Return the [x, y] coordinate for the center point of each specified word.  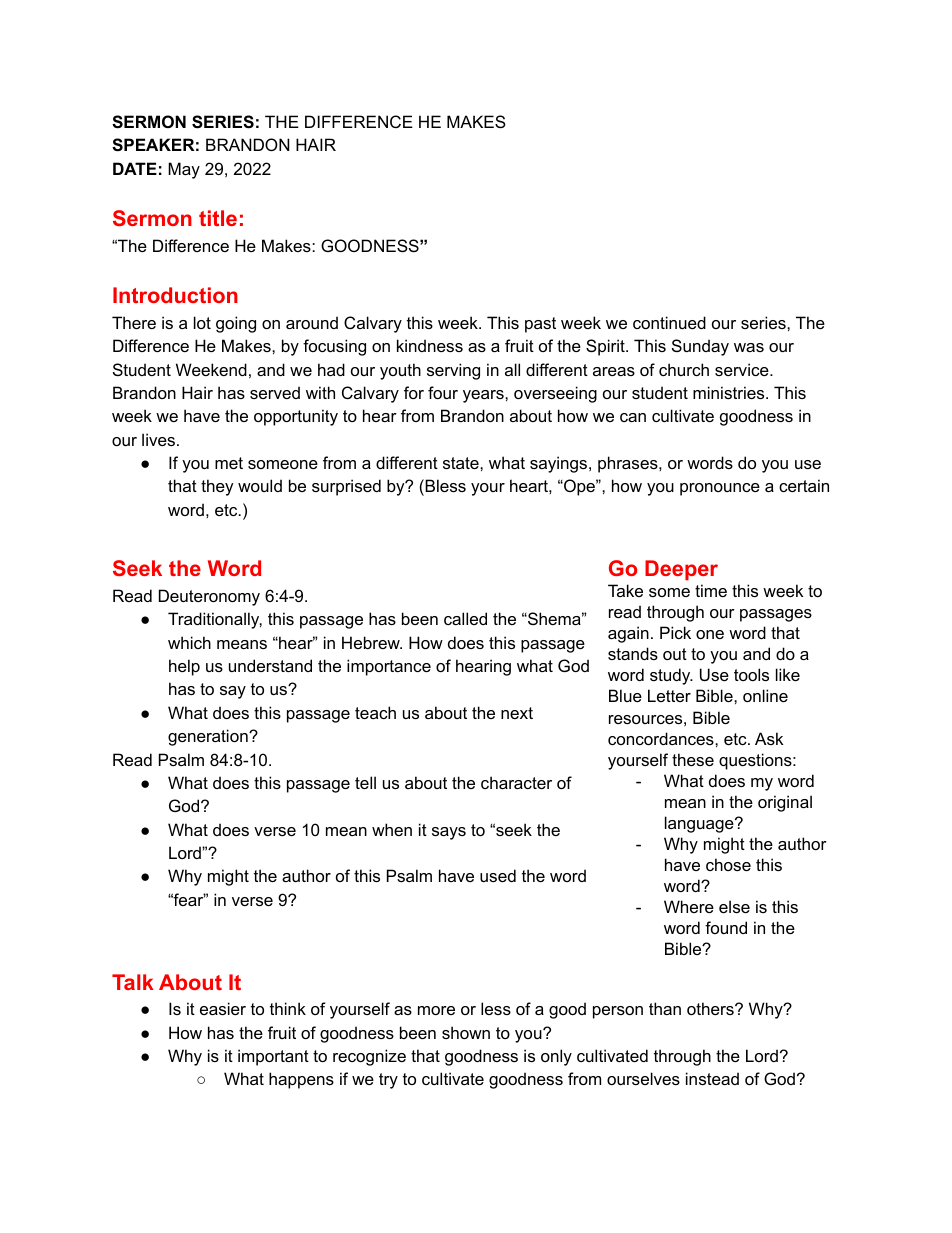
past [540, 325]
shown [466, 1032]
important [273, 1057]
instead [712, 1078]
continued [669, 322]
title [218, 218]
